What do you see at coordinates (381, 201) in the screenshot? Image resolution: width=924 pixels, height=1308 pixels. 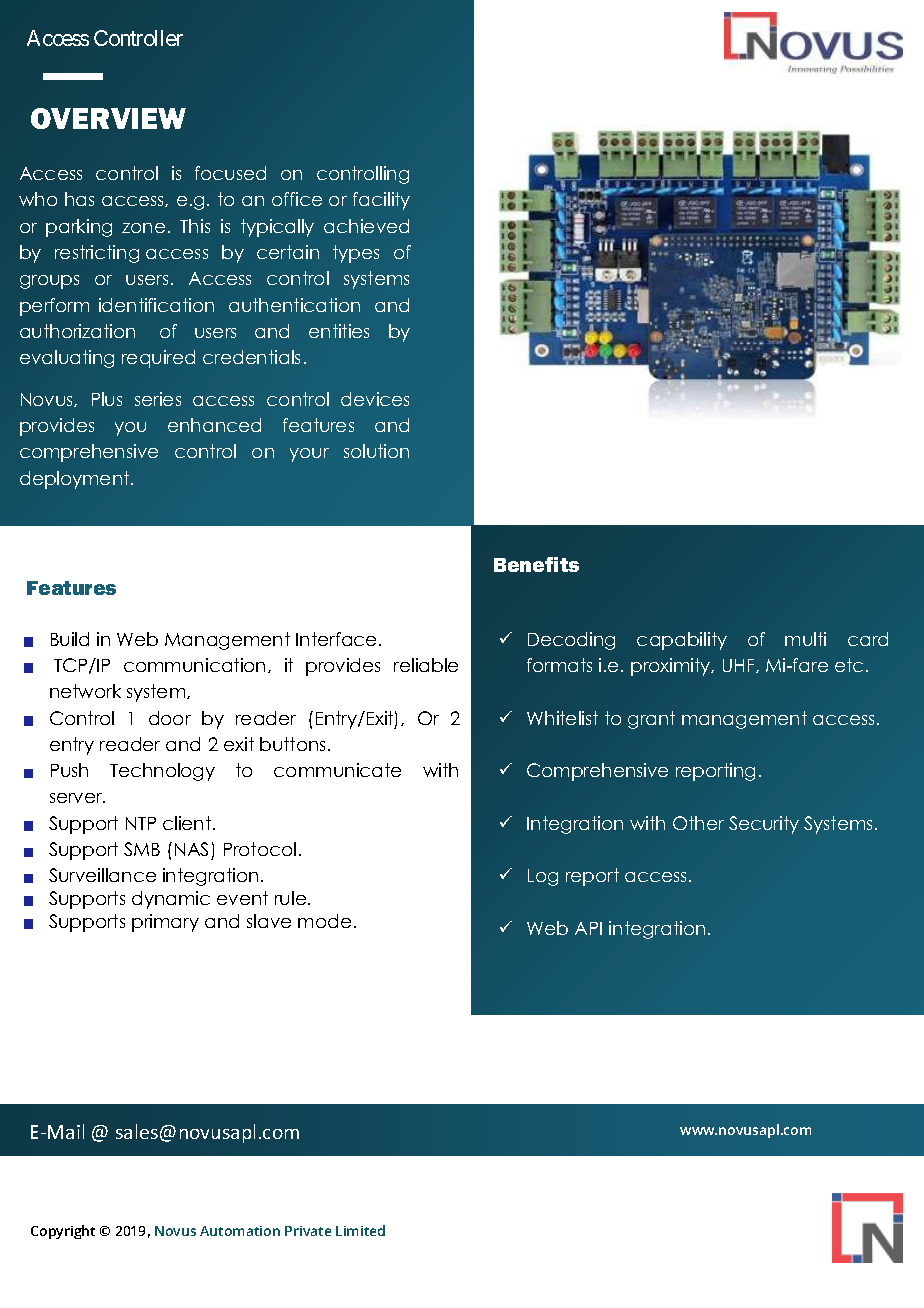 I see `facility` at bounding box center [381, 201].
